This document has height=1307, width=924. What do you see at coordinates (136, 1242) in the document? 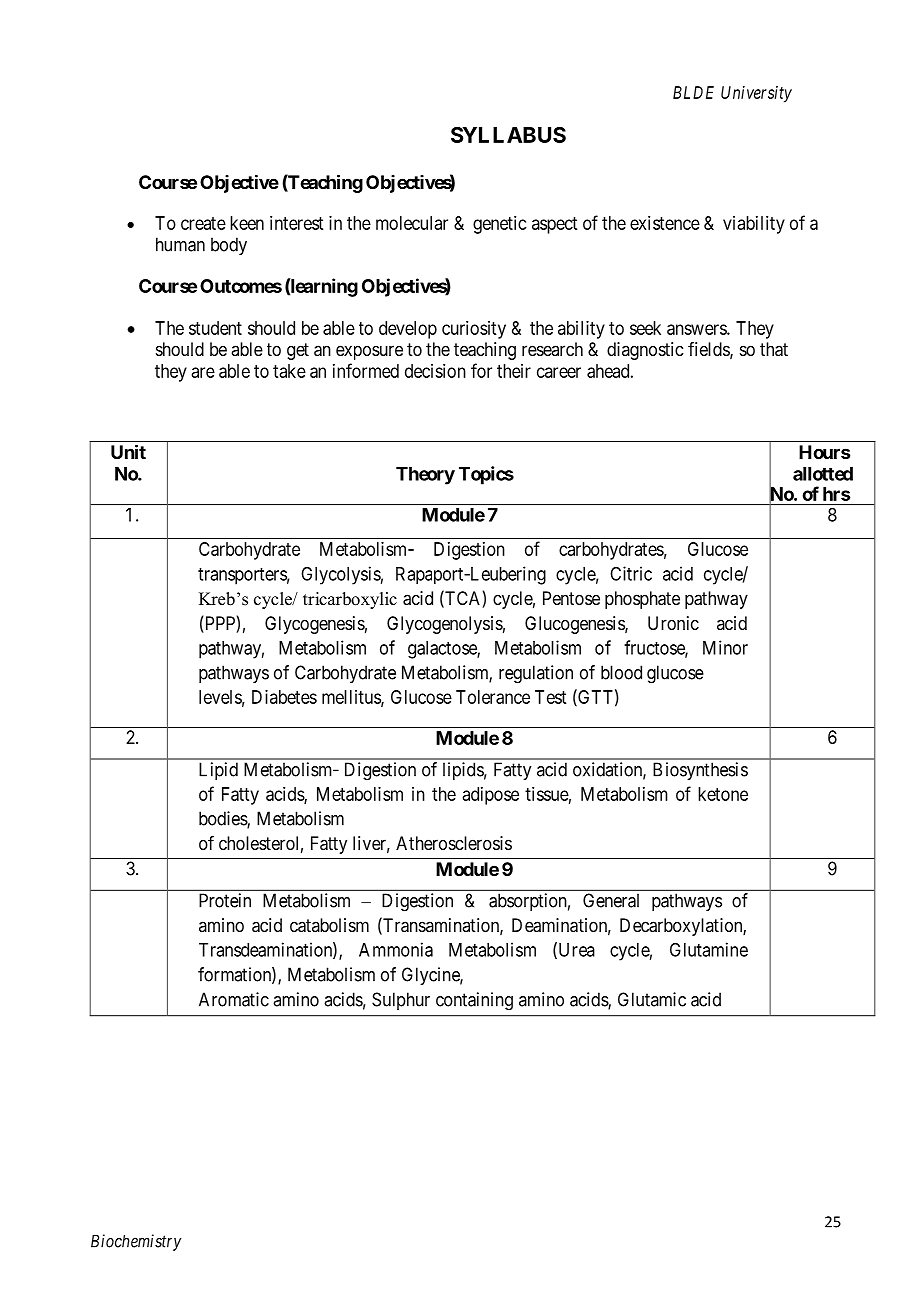
I see `Biochemistry` at bounding box center [136, 1242].
